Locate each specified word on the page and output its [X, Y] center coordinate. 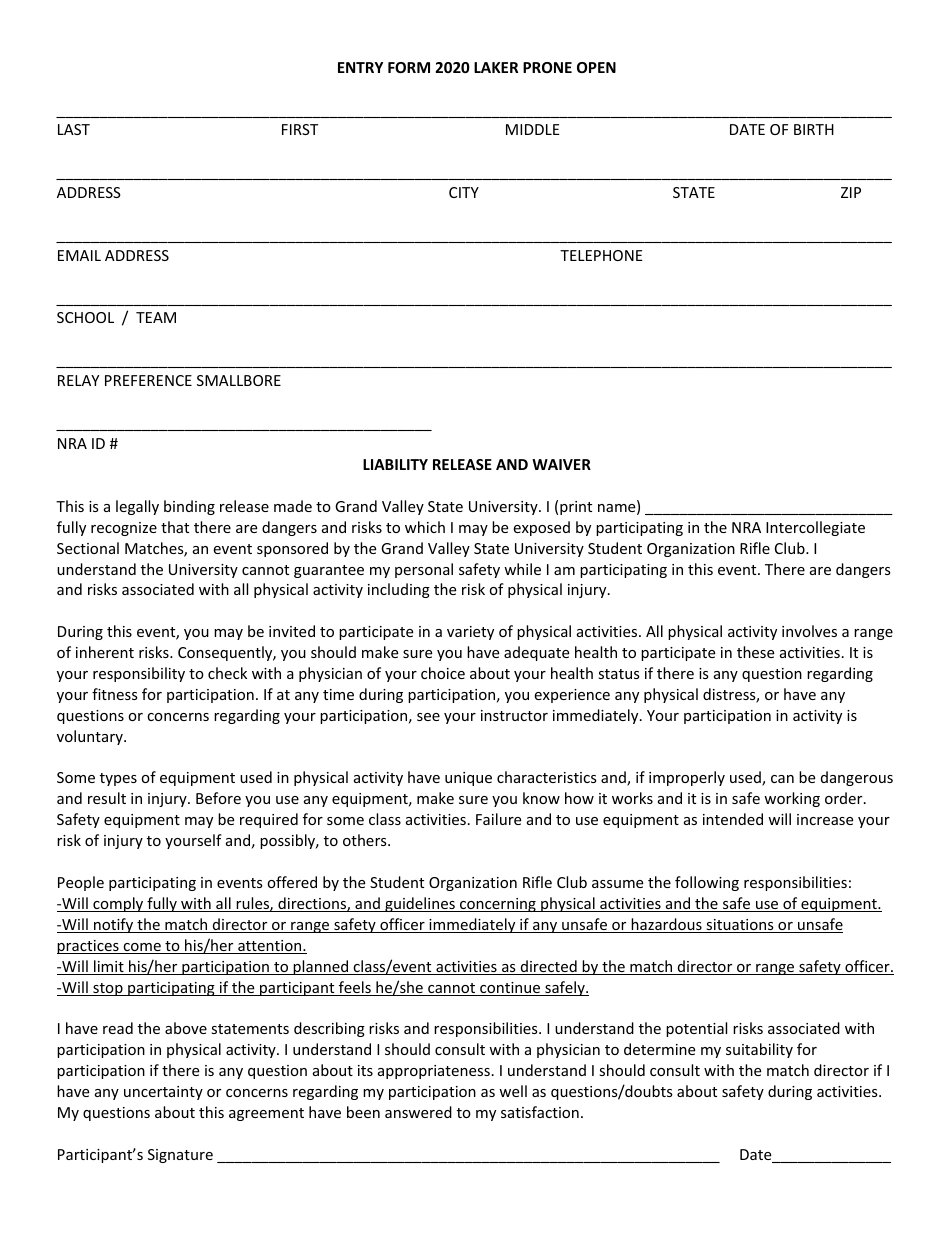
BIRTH [814, 129]
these [755, 652]
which [425, 527]
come [142, 948]
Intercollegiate [815, 528]
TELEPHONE [601, 255]
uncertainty [163, 1093]
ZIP [851, 192]
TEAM [156, 317]
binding [189, 507]
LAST [74, 129]
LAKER [496, 67]
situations [740, 926]
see [428, 717]
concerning [498, 905]
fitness [115, 694]
